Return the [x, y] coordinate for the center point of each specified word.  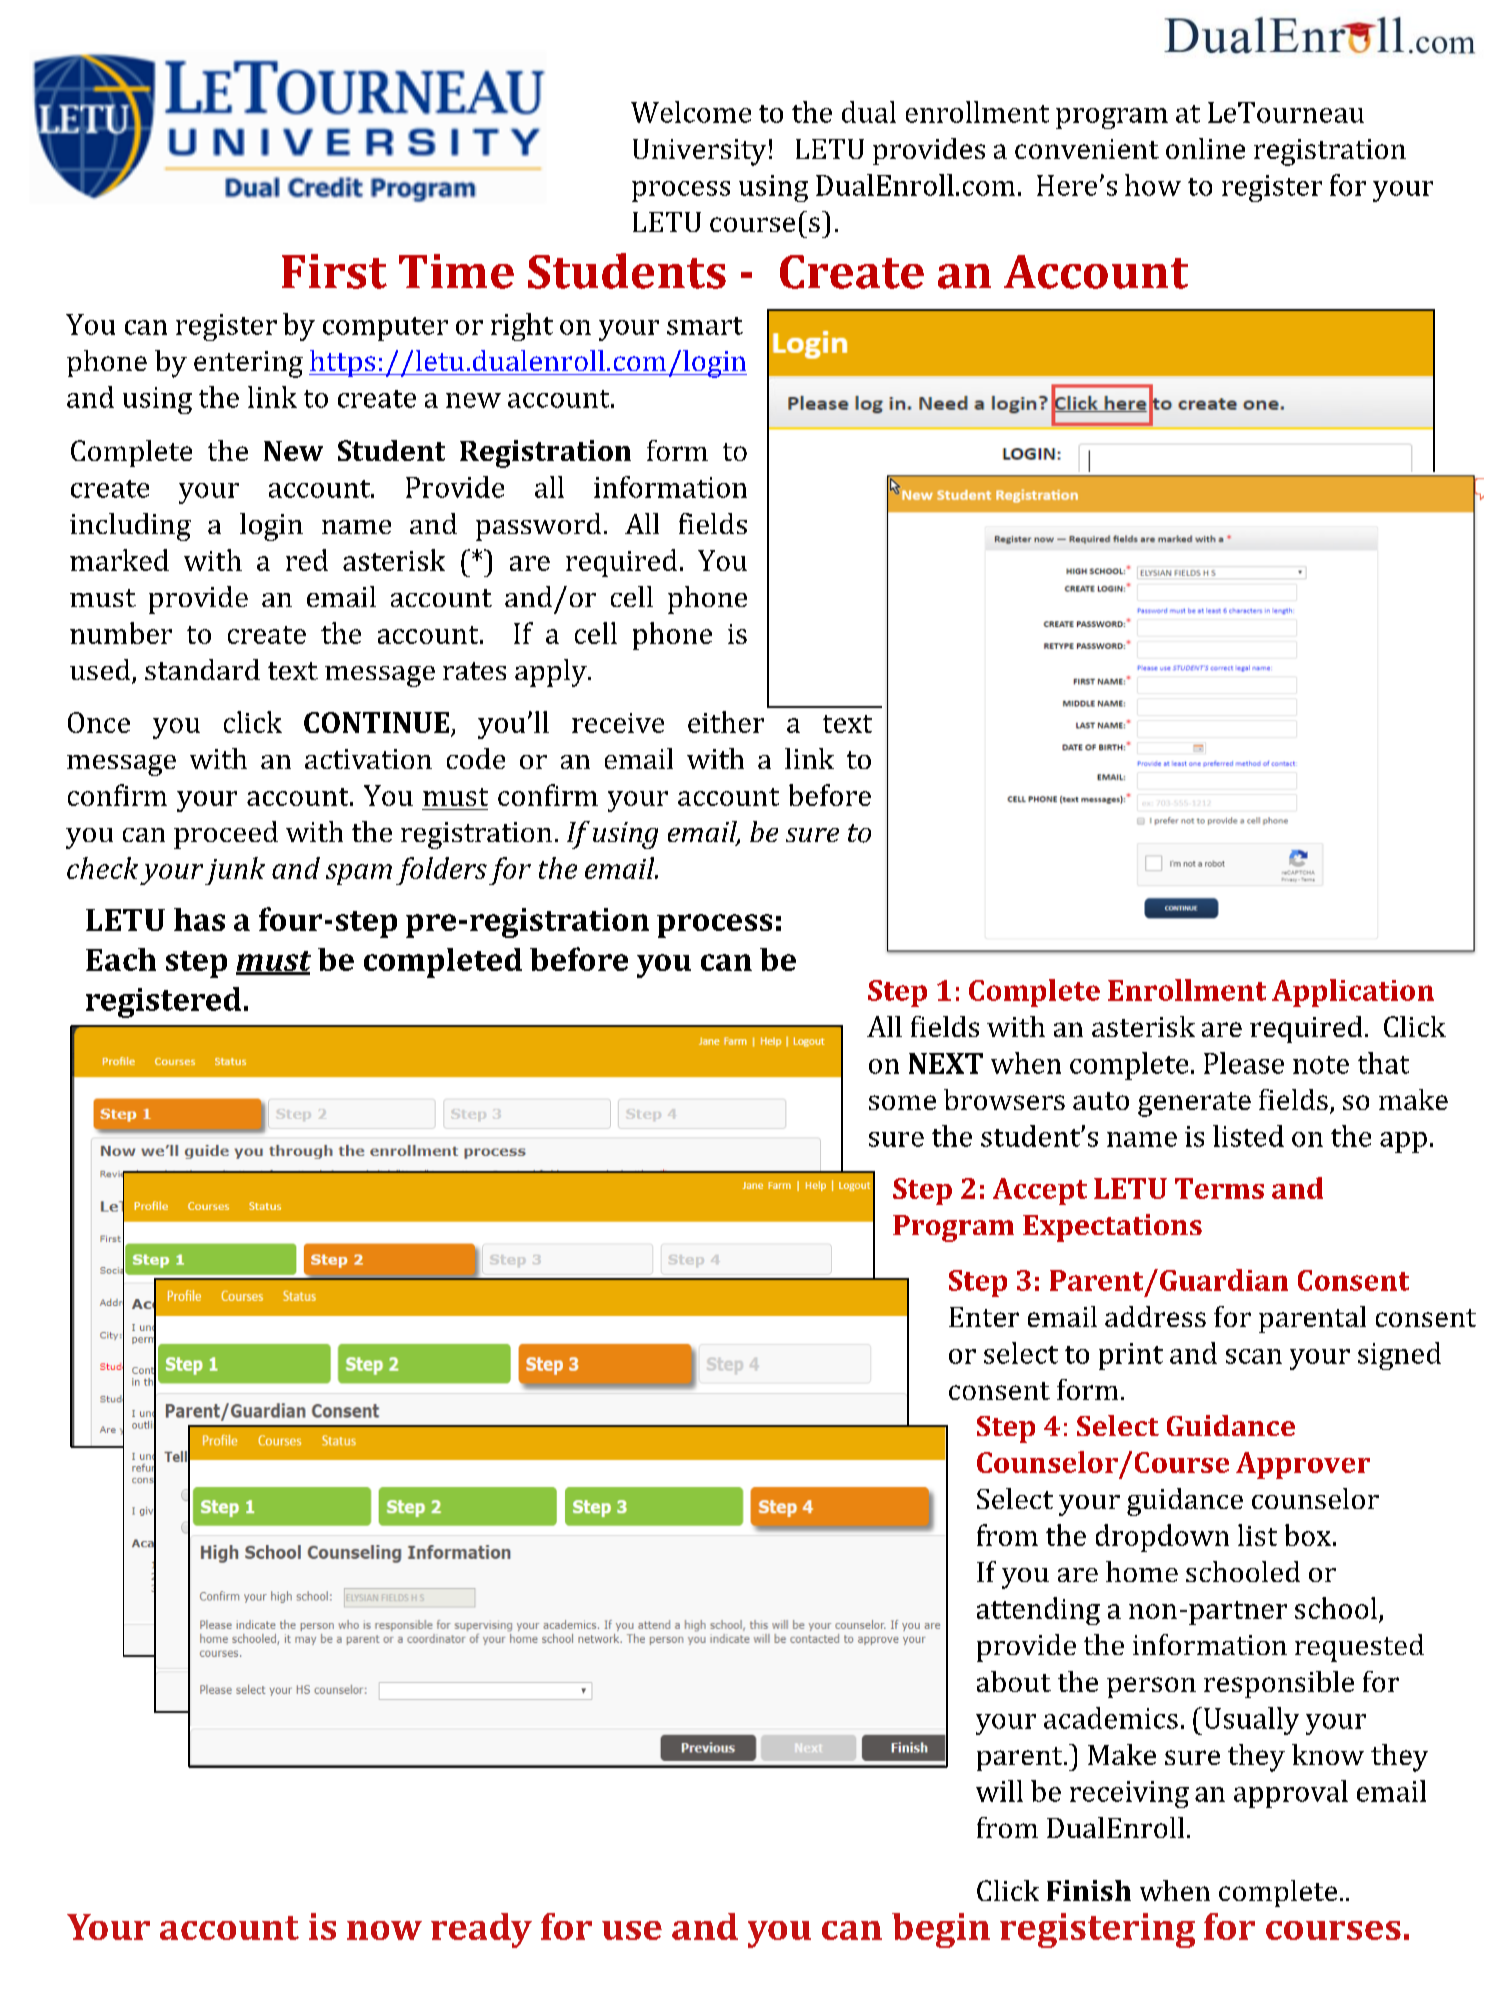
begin [941, 1930]
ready [481, 1930]
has [199, 919]
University [699, 152]
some [902, 1102]
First [334, 271]
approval [1291, 1794]
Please [1244, 1063]
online [1205, 148]
